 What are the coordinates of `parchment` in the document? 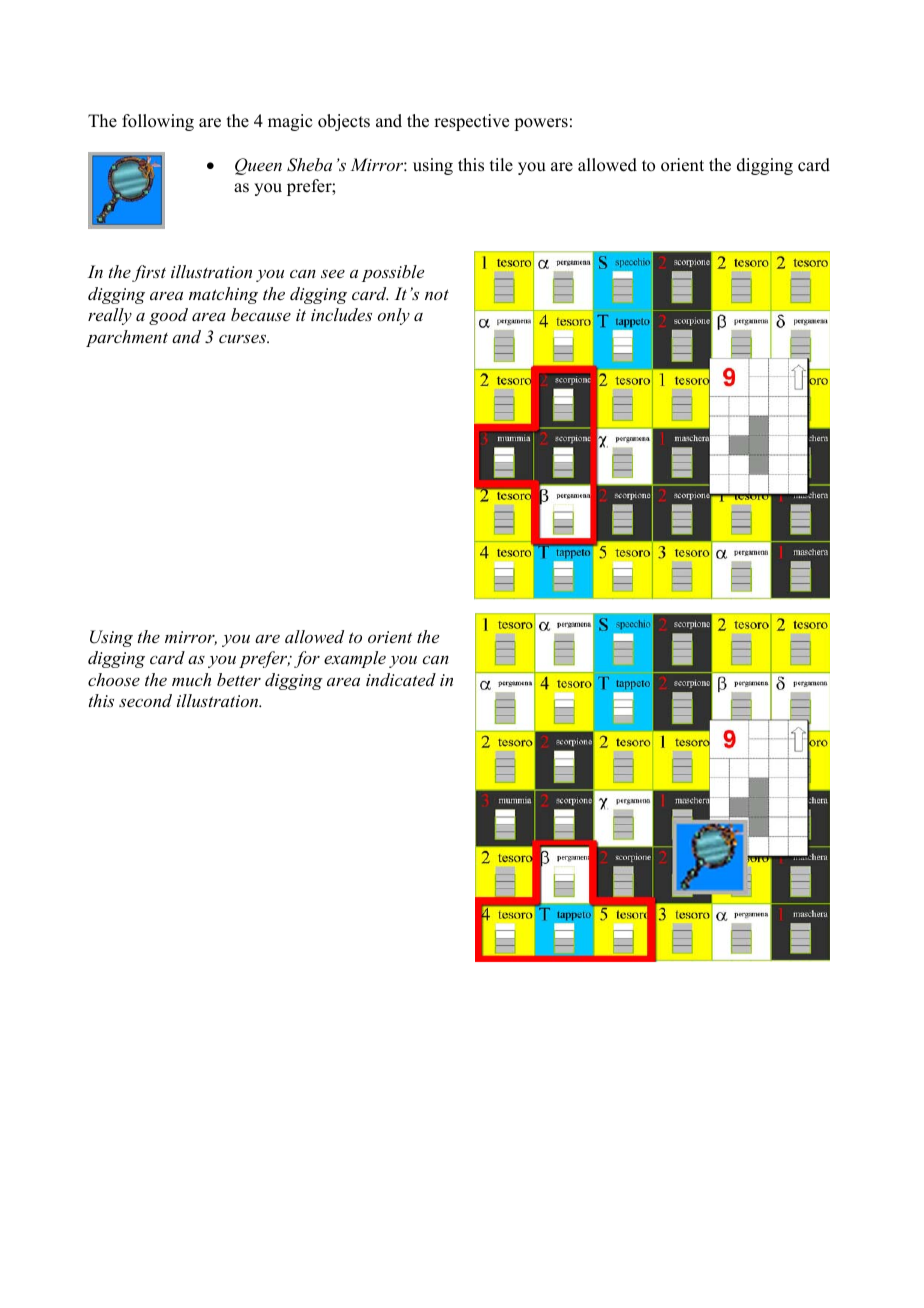 It's located at (127, 338).
